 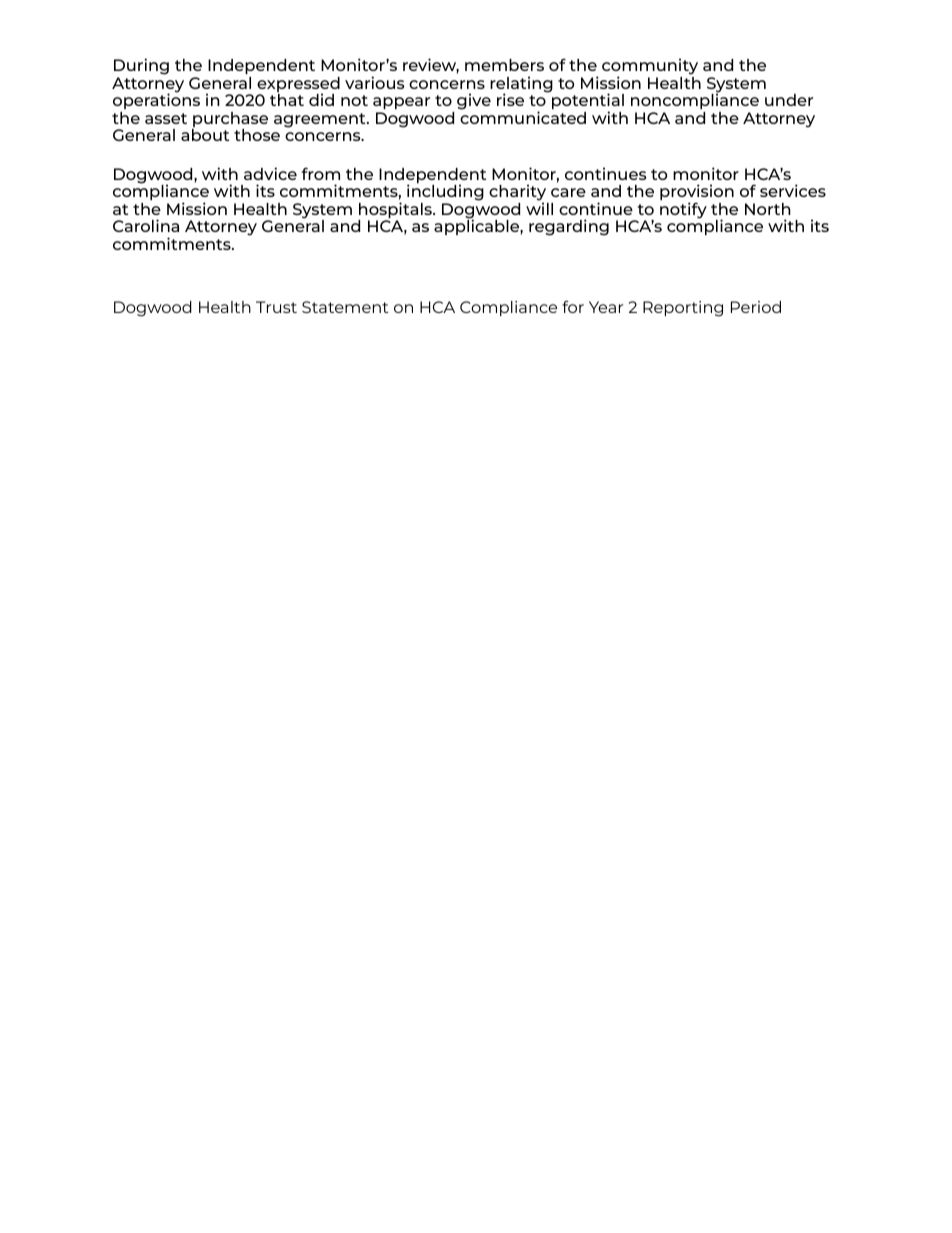 What do you see at coordinates (650, 67) in the image?
I see `community` at bounding box center [650, 67].
